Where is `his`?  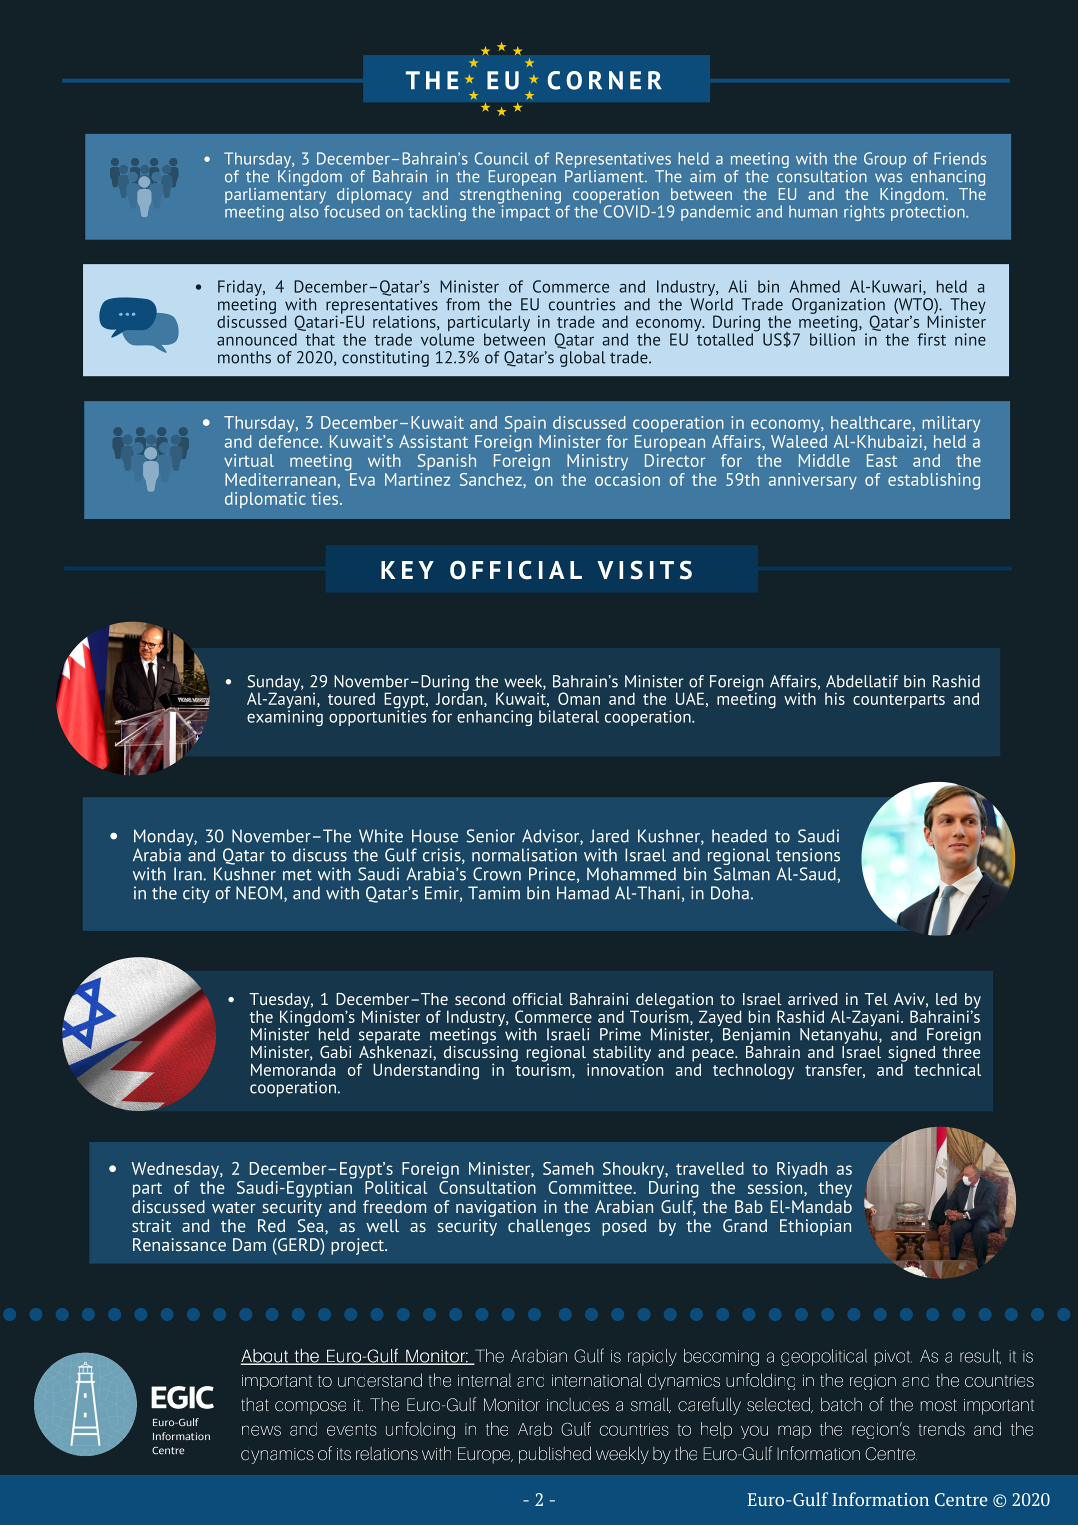
his is located at coordinates (835, 698).
